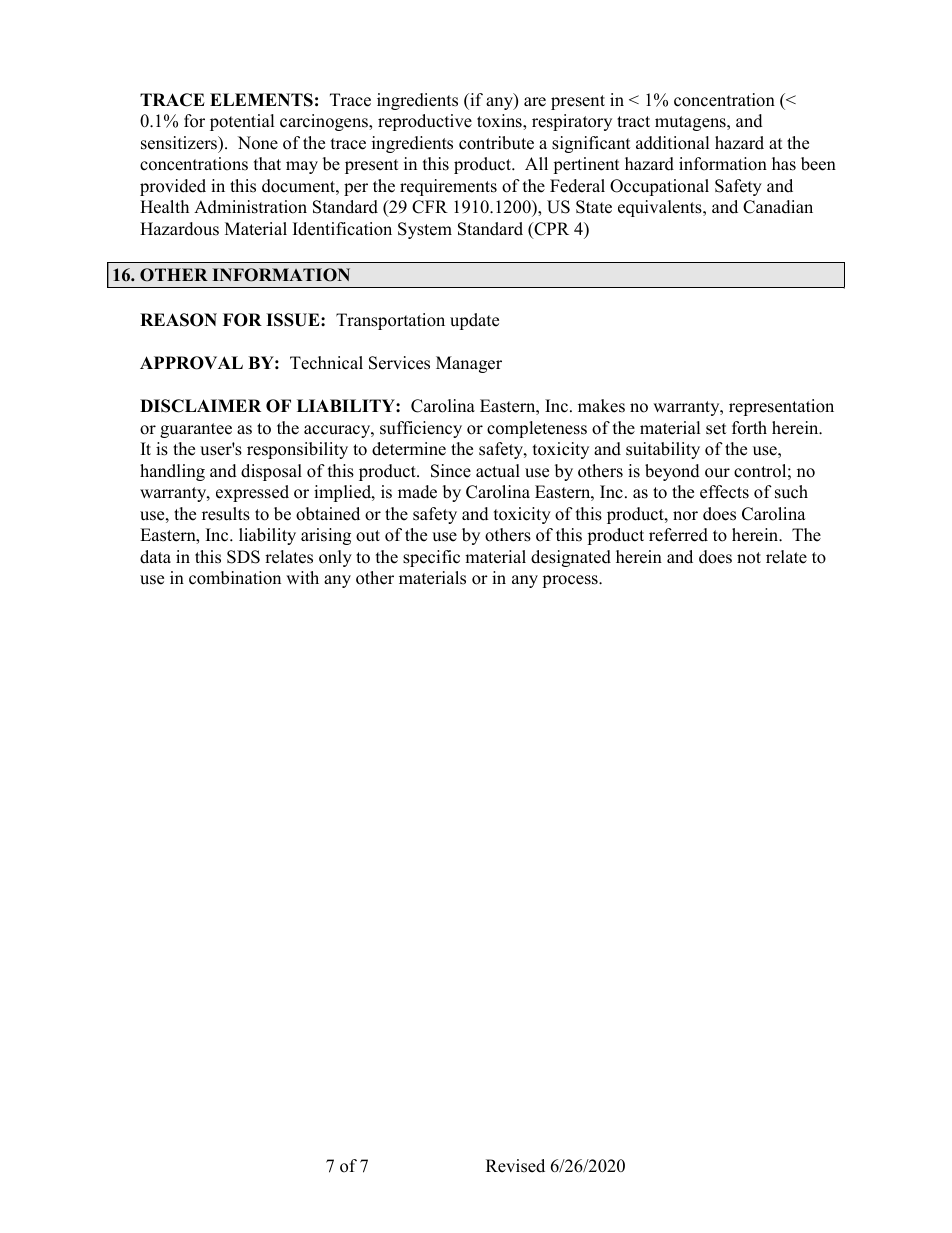 Image resolution: width=952 pixels, height=1233 pixels. Describe the element at coordinates (469, 364) in the screenshot. I see `Manager` at that location.
